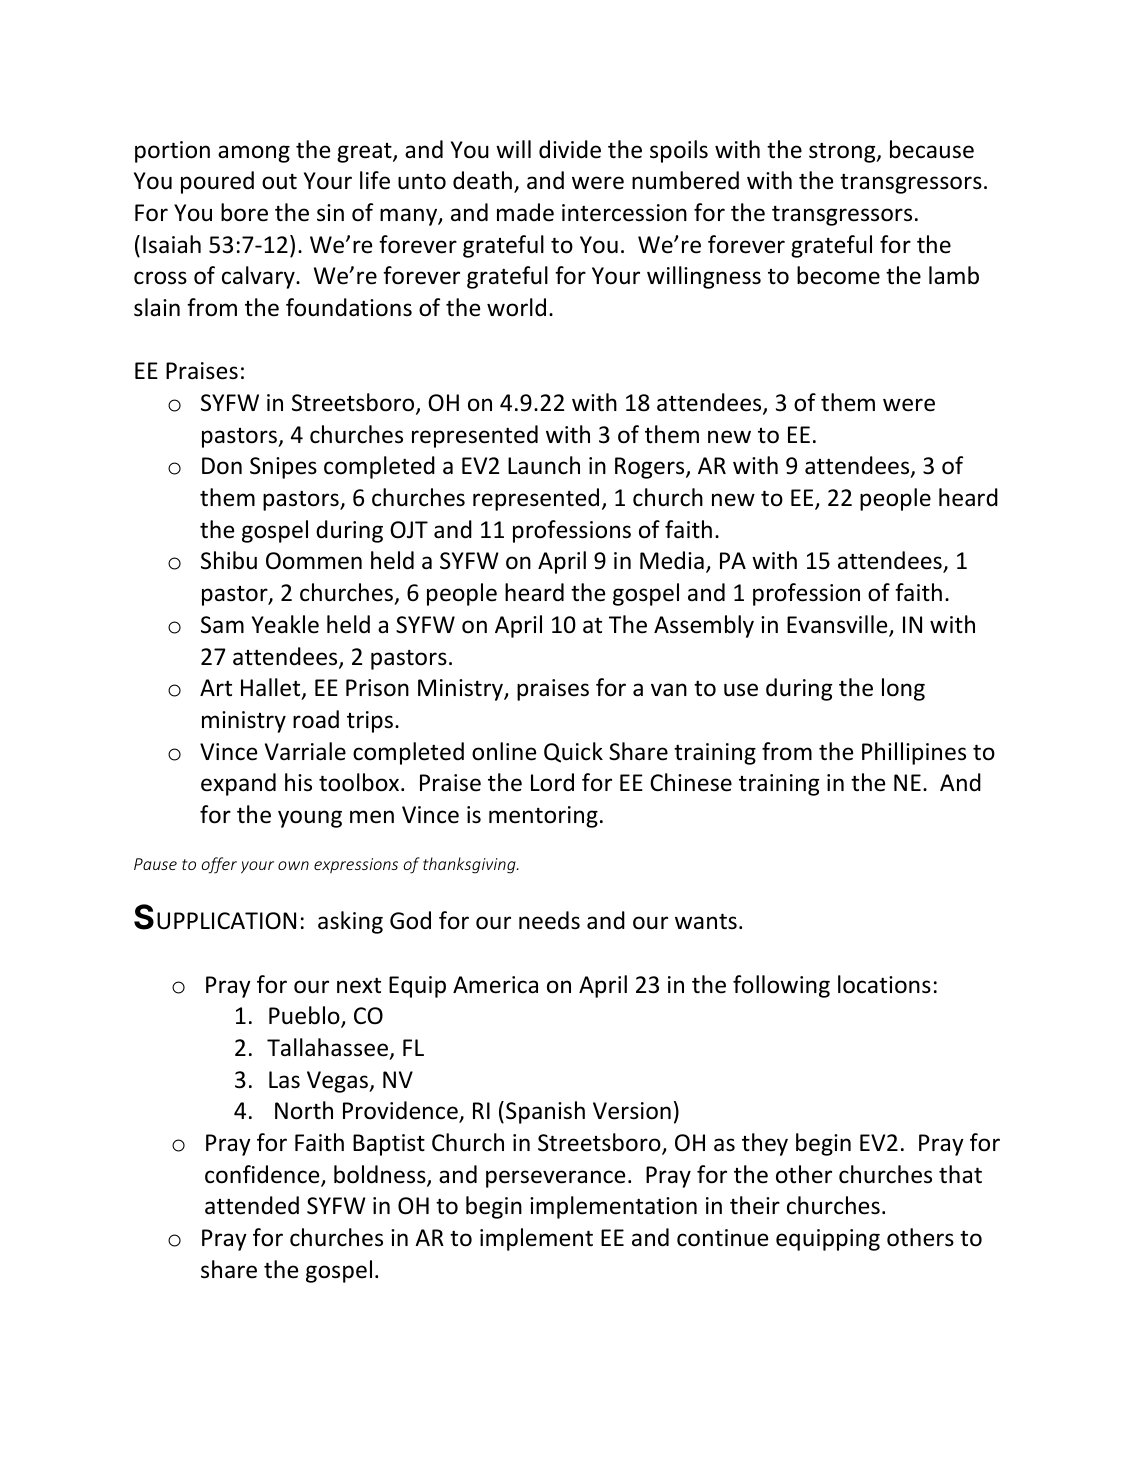 The image size is (1134, 1468). Describe the element at coordinates (570, 149) in the page. I see `divide` at that location.
